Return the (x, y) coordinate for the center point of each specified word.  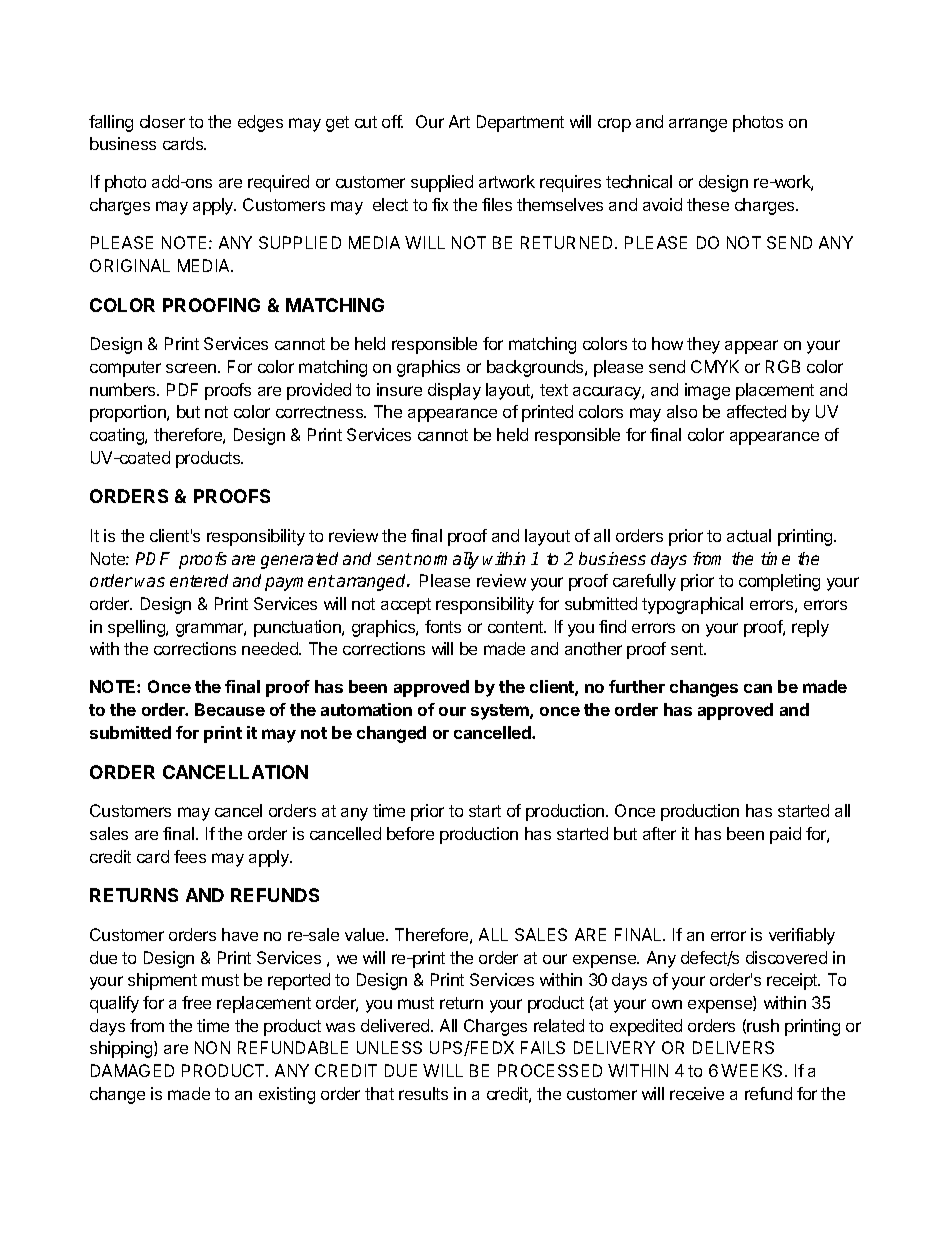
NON (212, 1047)
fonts (443, 626)
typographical (692, 605)
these (708, 204)
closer (162, 121)
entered (199, 580)
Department (520, 123)
